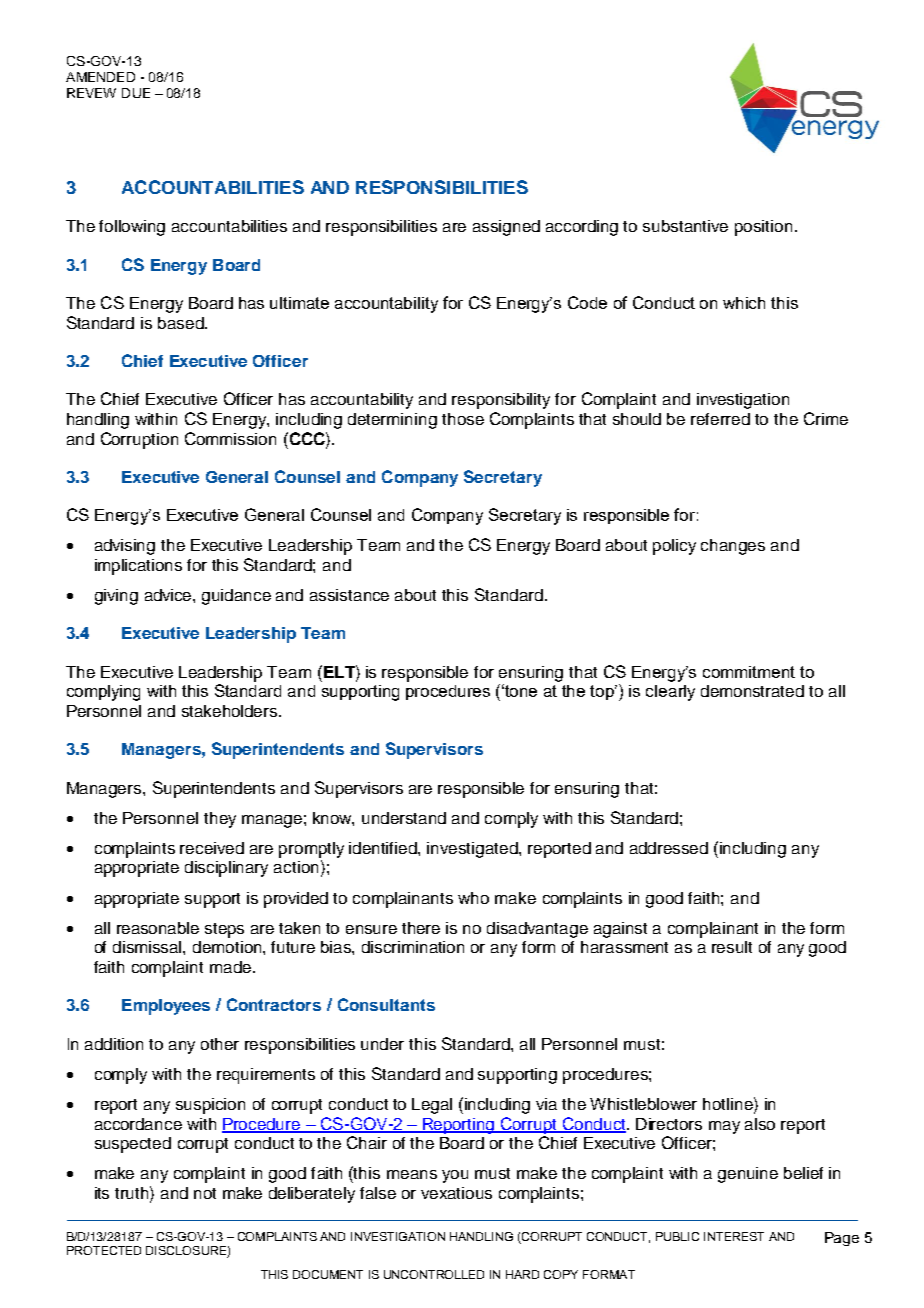 This screenshot has height=1308, width=924. I want to click on position, so click(763, 228).
